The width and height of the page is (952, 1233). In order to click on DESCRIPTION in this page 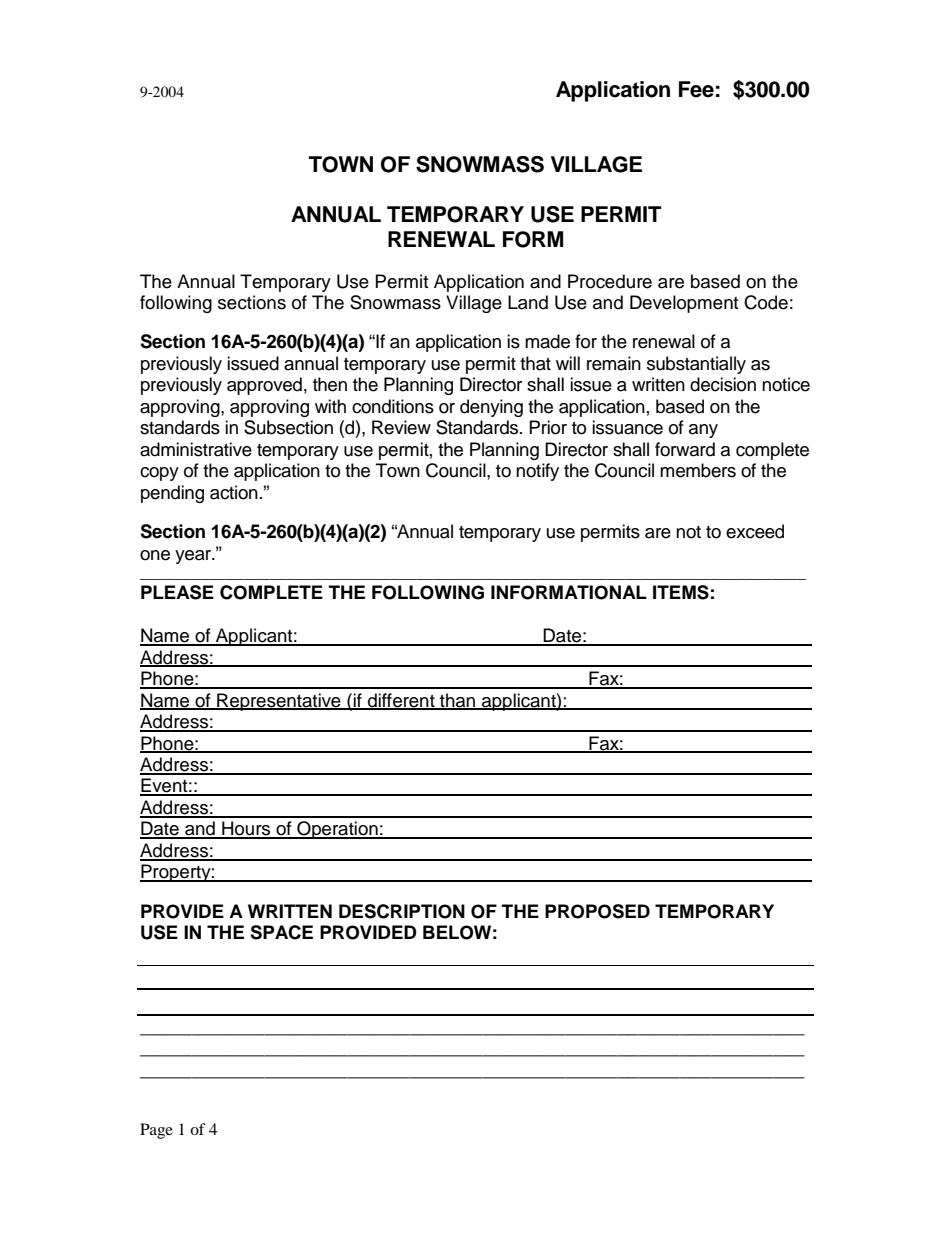, I will do `click(402, 911)`.
